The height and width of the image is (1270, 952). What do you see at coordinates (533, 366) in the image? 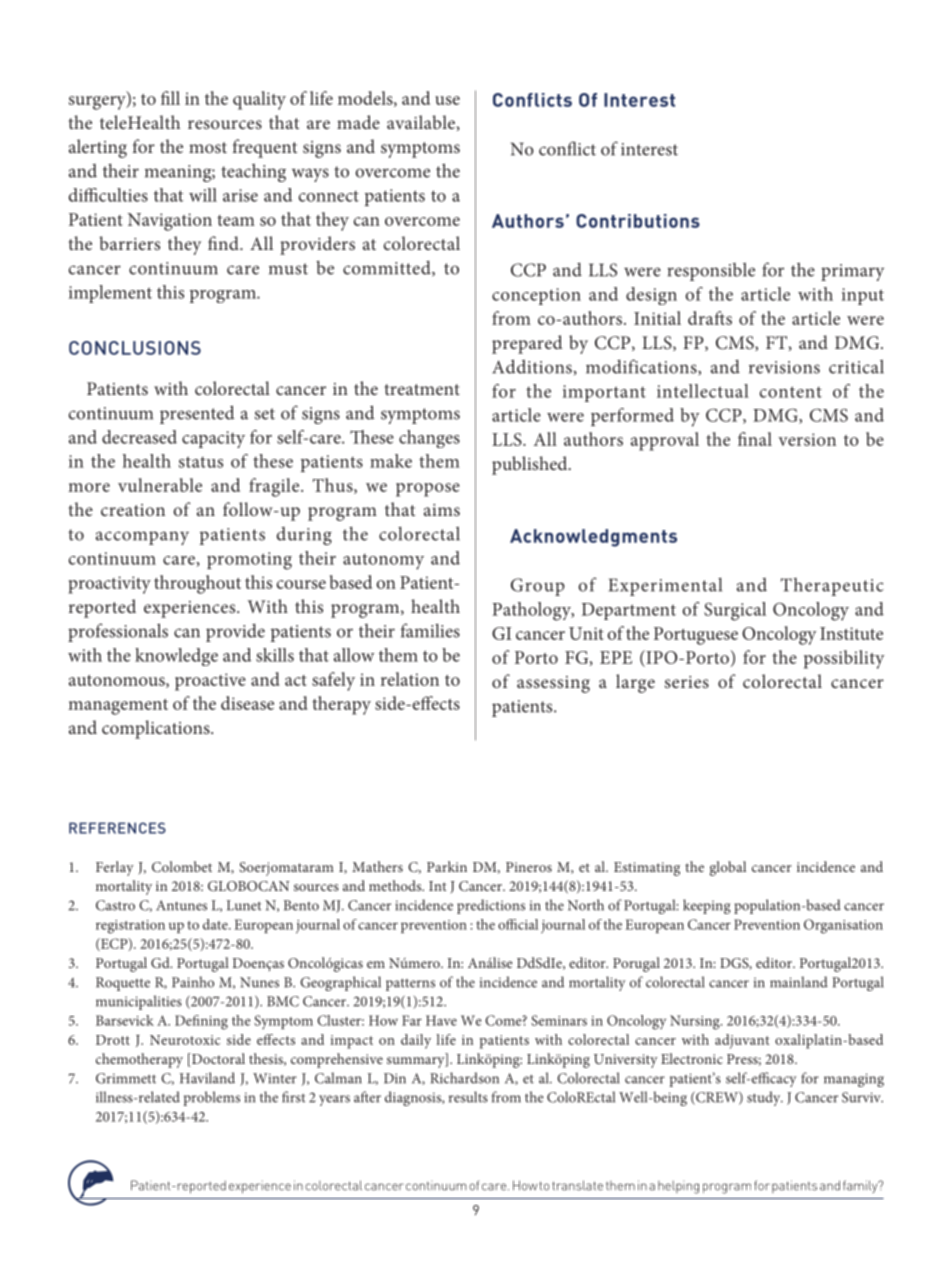
I see `Additions` at bounding box center [533, 366].
